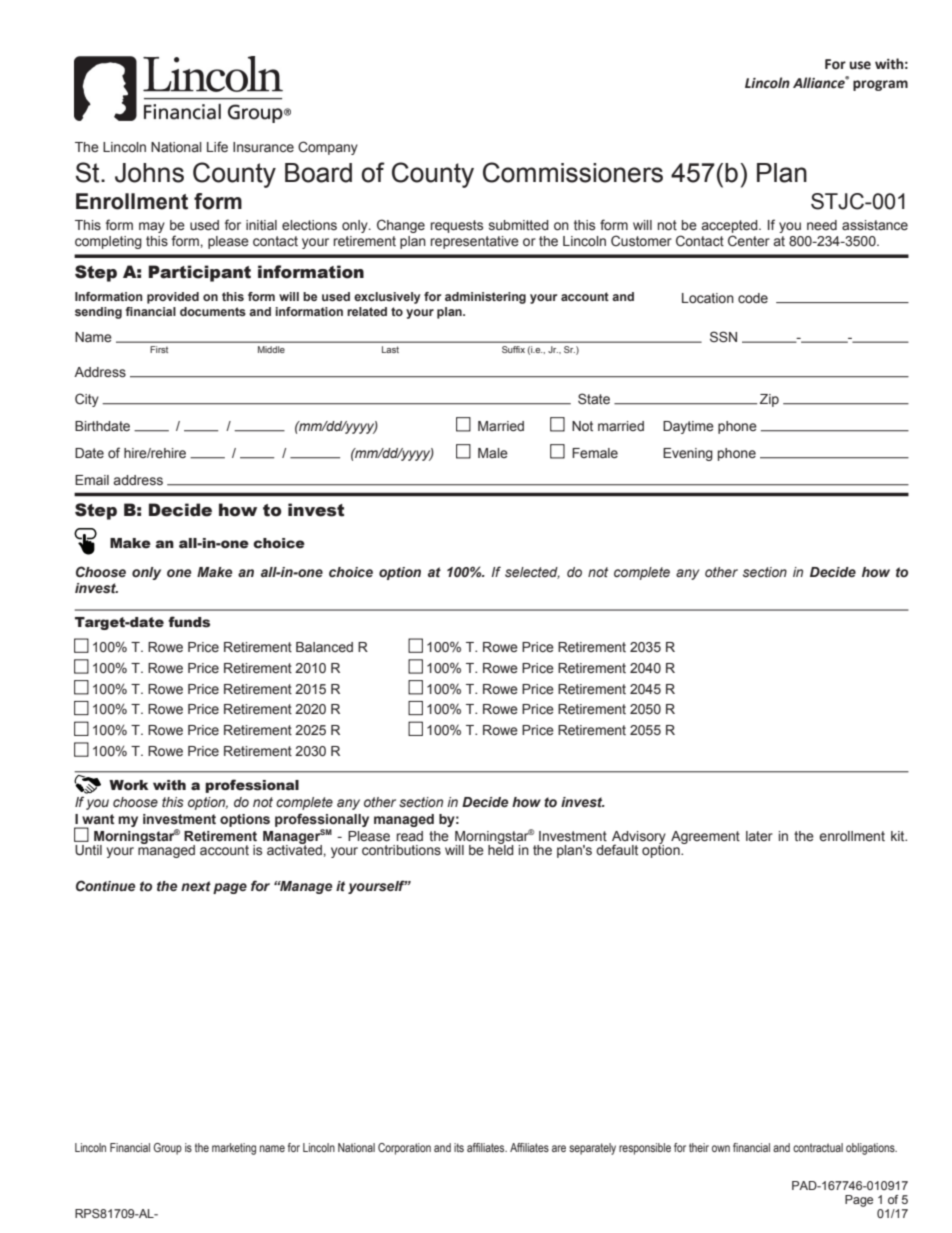 The height and width of the image is (1233, 952). What do you see at coordinates (573, 172) in the image?
I see `Commissioners` at bounding box center [573, 172].
